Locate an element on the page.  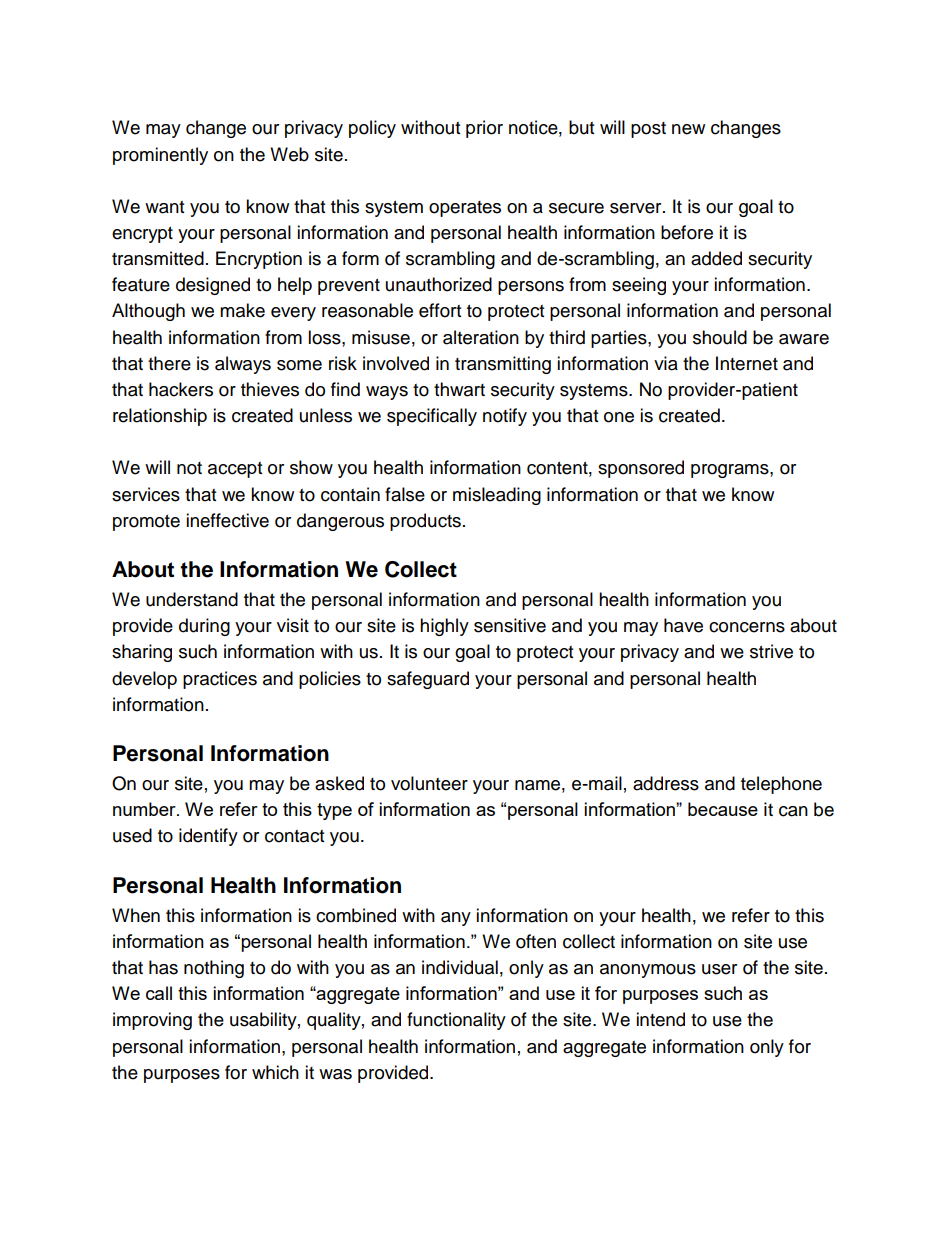
improving is located at coordinates (152, 1021).
